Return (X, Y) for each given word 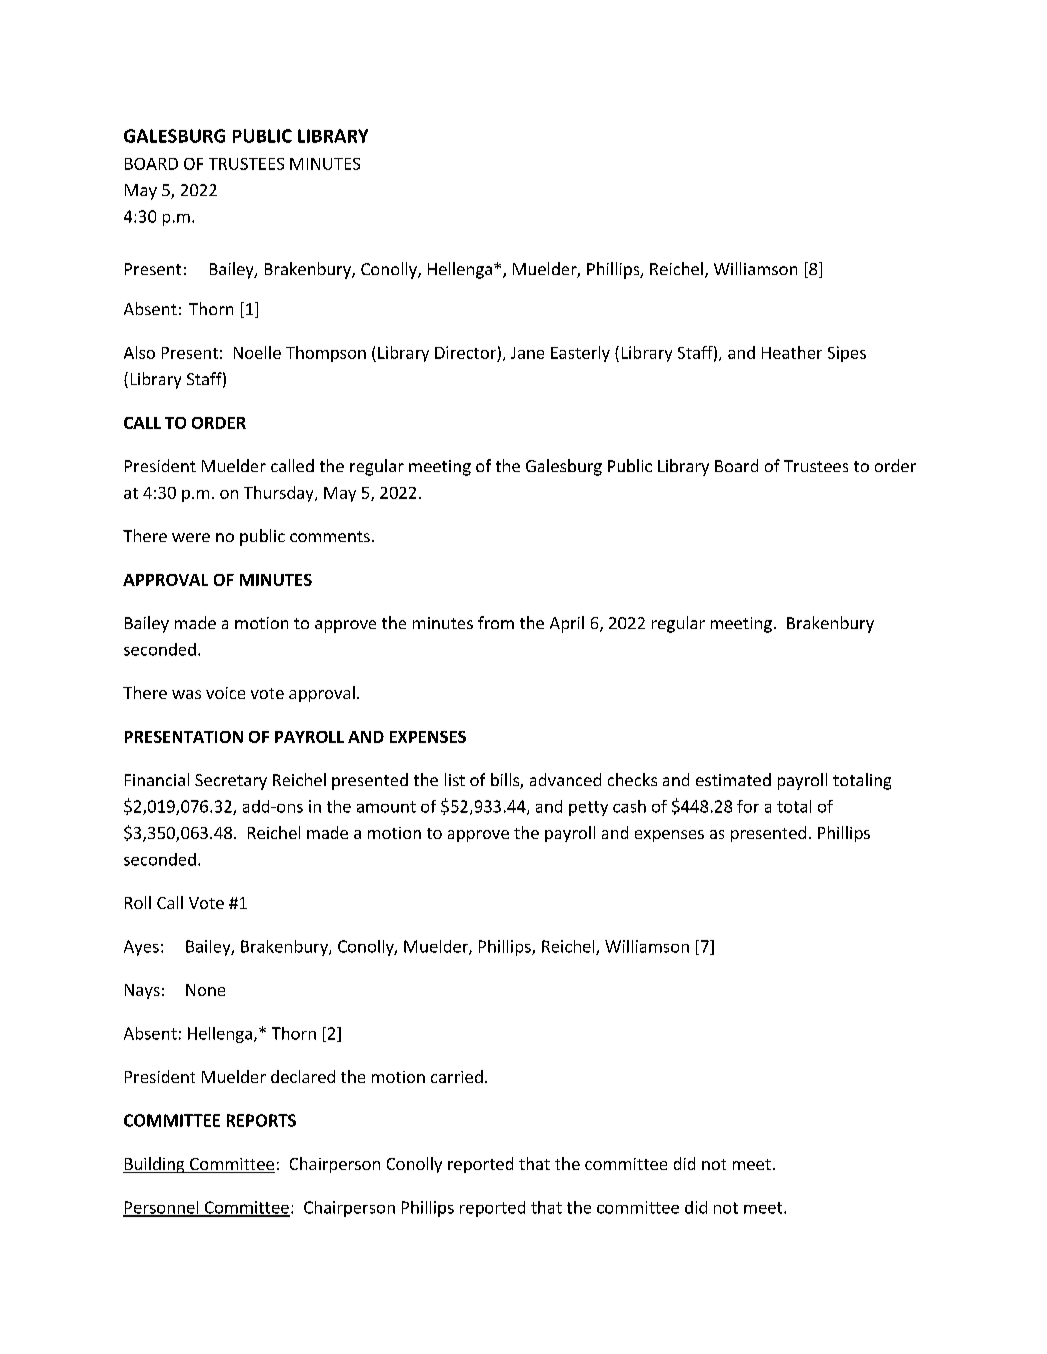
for (748, 806)
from (496, 622)
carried (457, 1076)
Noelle (257, 352)
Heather (792, 352)
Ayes (141, 948)
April (567, 624)
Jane (527, 353)
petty (588, 808)
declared (303, 1076)
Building (155, 1165)
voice (225, 693)
